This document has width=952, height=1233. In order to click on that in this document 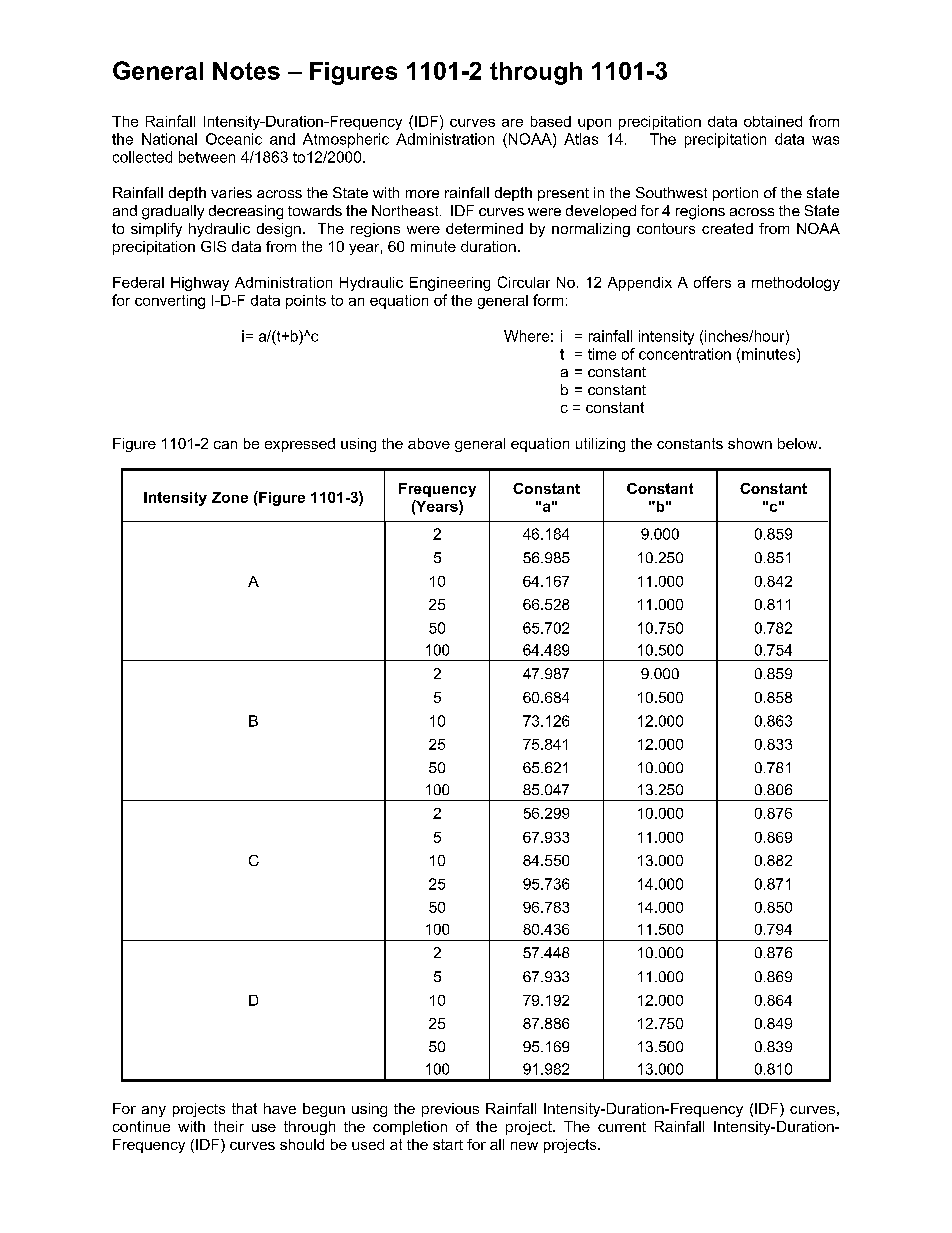, I will do `click(244, 1108)`.
